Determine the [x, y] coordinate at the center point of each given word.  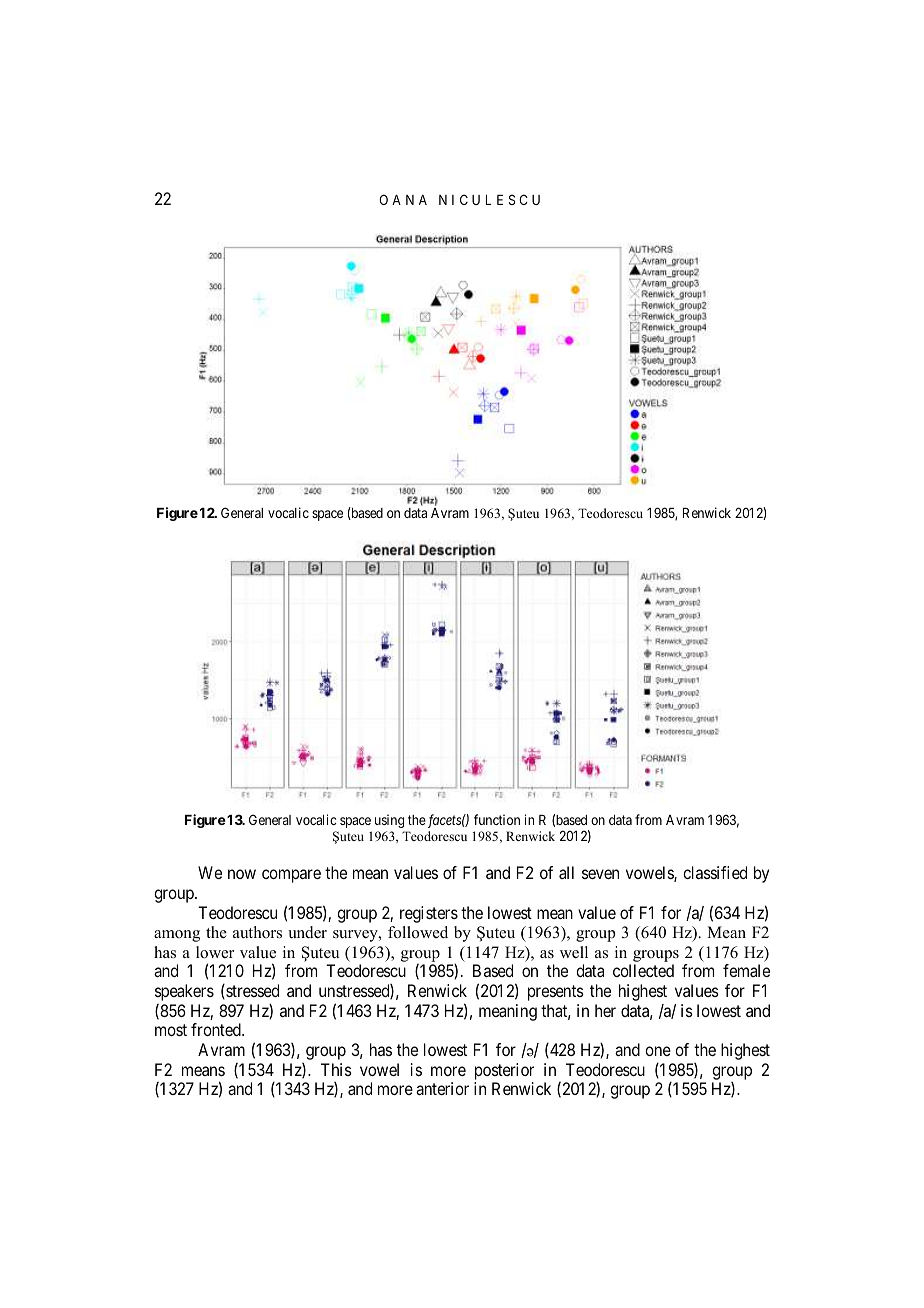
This [336, 1069]
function [497, 819]
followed [418, 932]
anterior [442, 1088]
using [389, 821]
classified [715, 872]
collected [643, 970]
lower [215, 952]
